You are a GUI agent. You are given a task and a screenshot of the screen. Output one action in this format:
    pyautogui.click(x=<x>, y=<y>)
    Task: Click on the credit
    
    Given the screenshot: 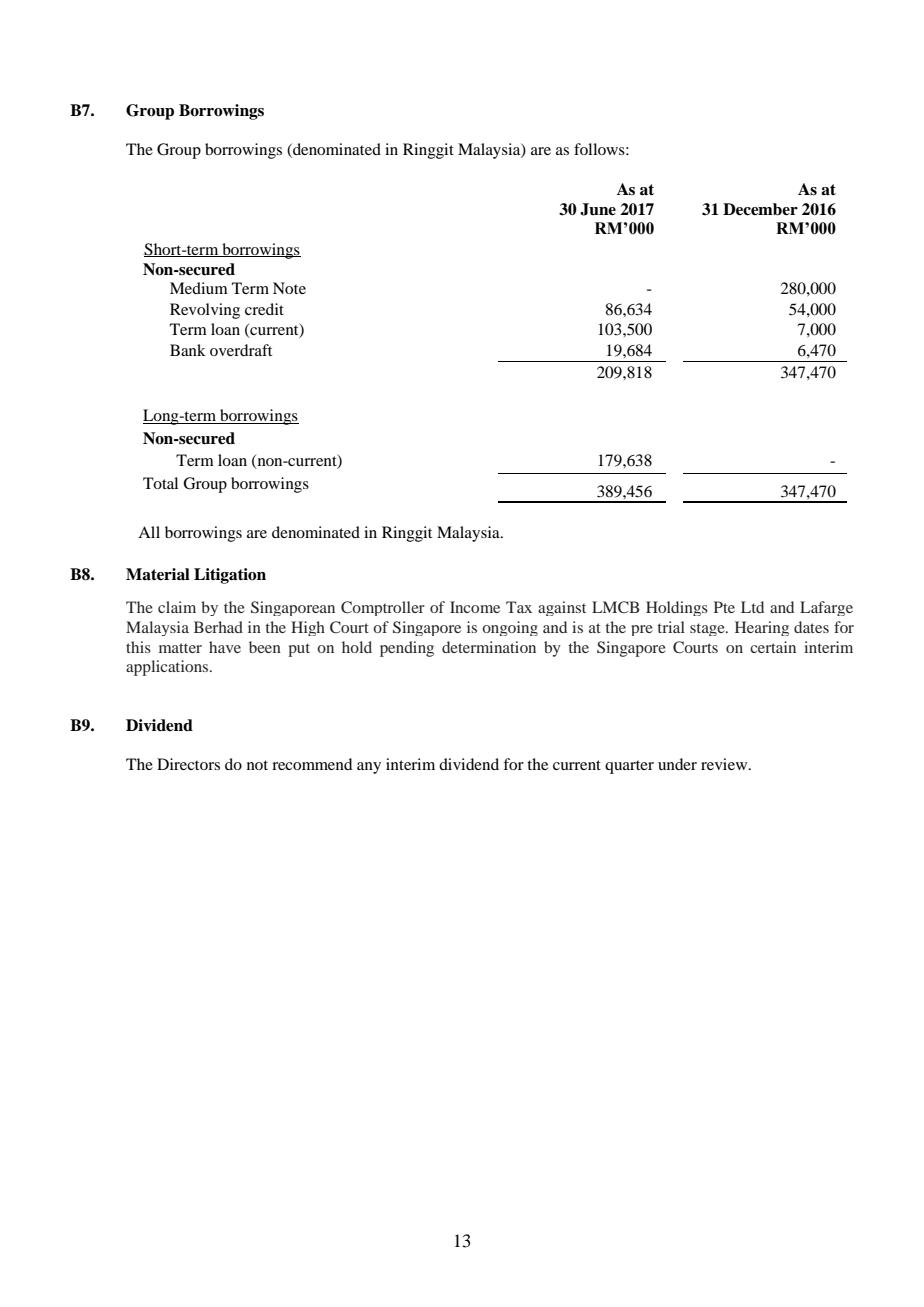 What is the action you would take?
    pyautogui.click(x=264, y=309)
